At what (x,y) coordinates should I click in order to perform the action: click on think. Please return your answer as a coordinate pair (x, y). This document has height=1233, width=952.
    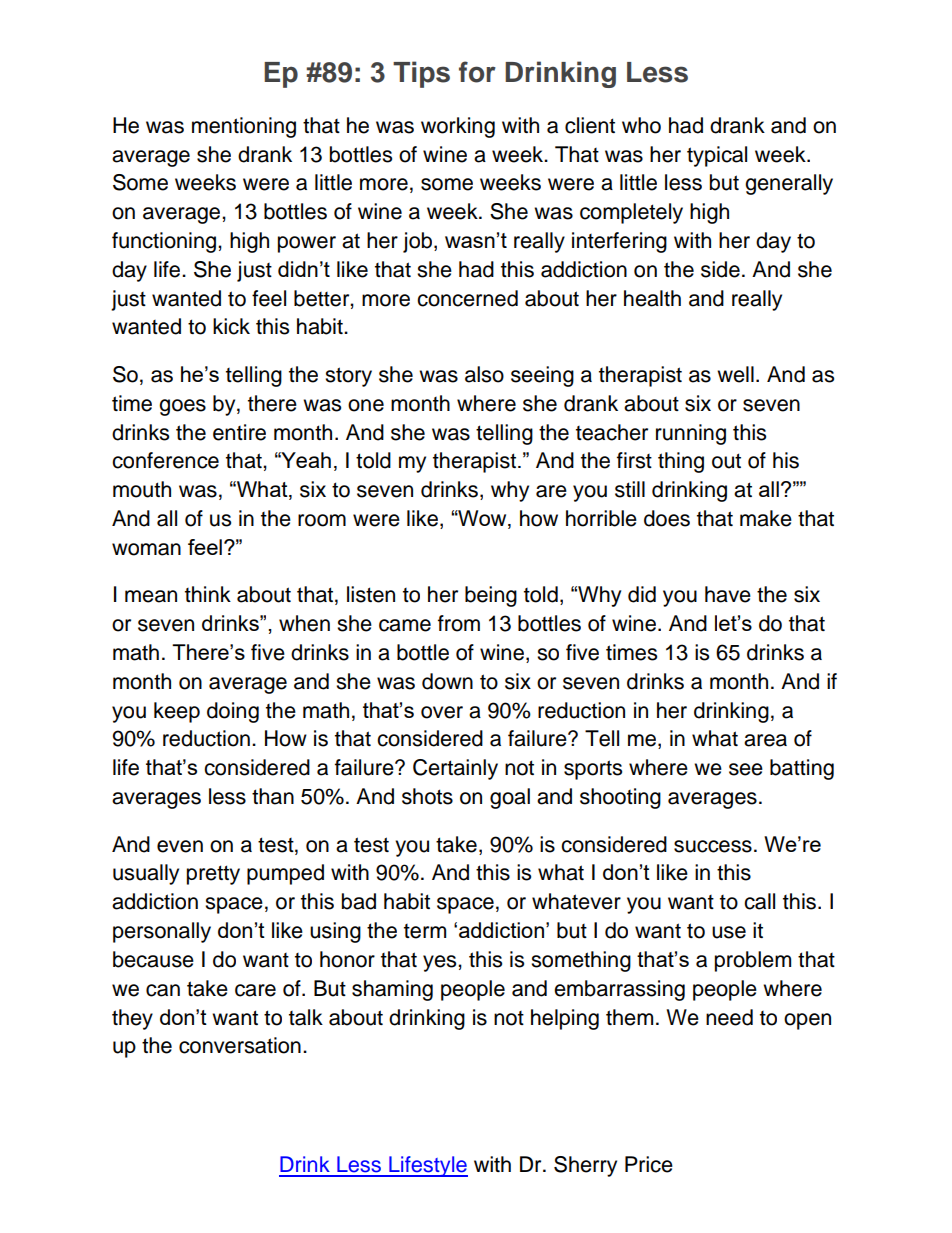
    Looking at the image, I should click on (208, 594).
